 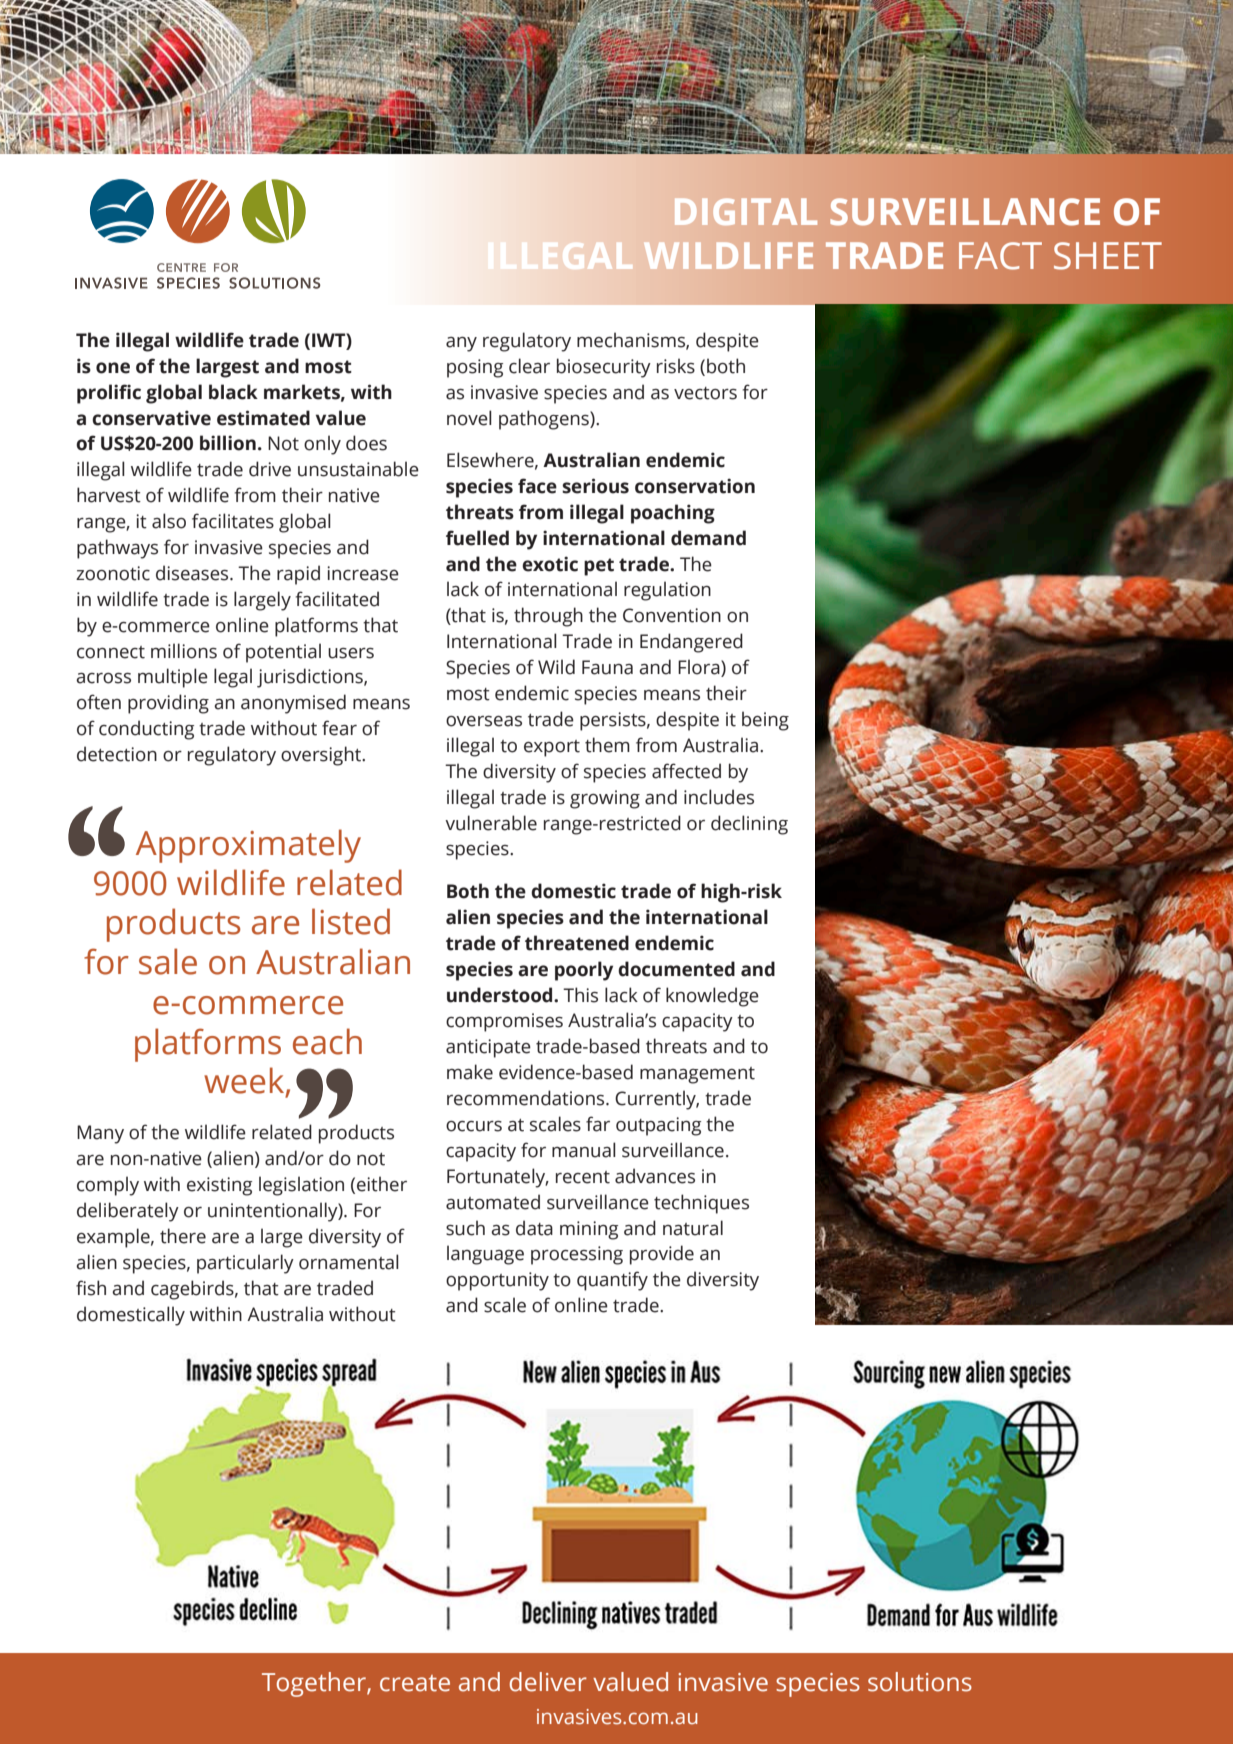 What do you see at coordinates (712, 997) in the screenshot?
I see `knowledge` at bounding box center [712, 997].
